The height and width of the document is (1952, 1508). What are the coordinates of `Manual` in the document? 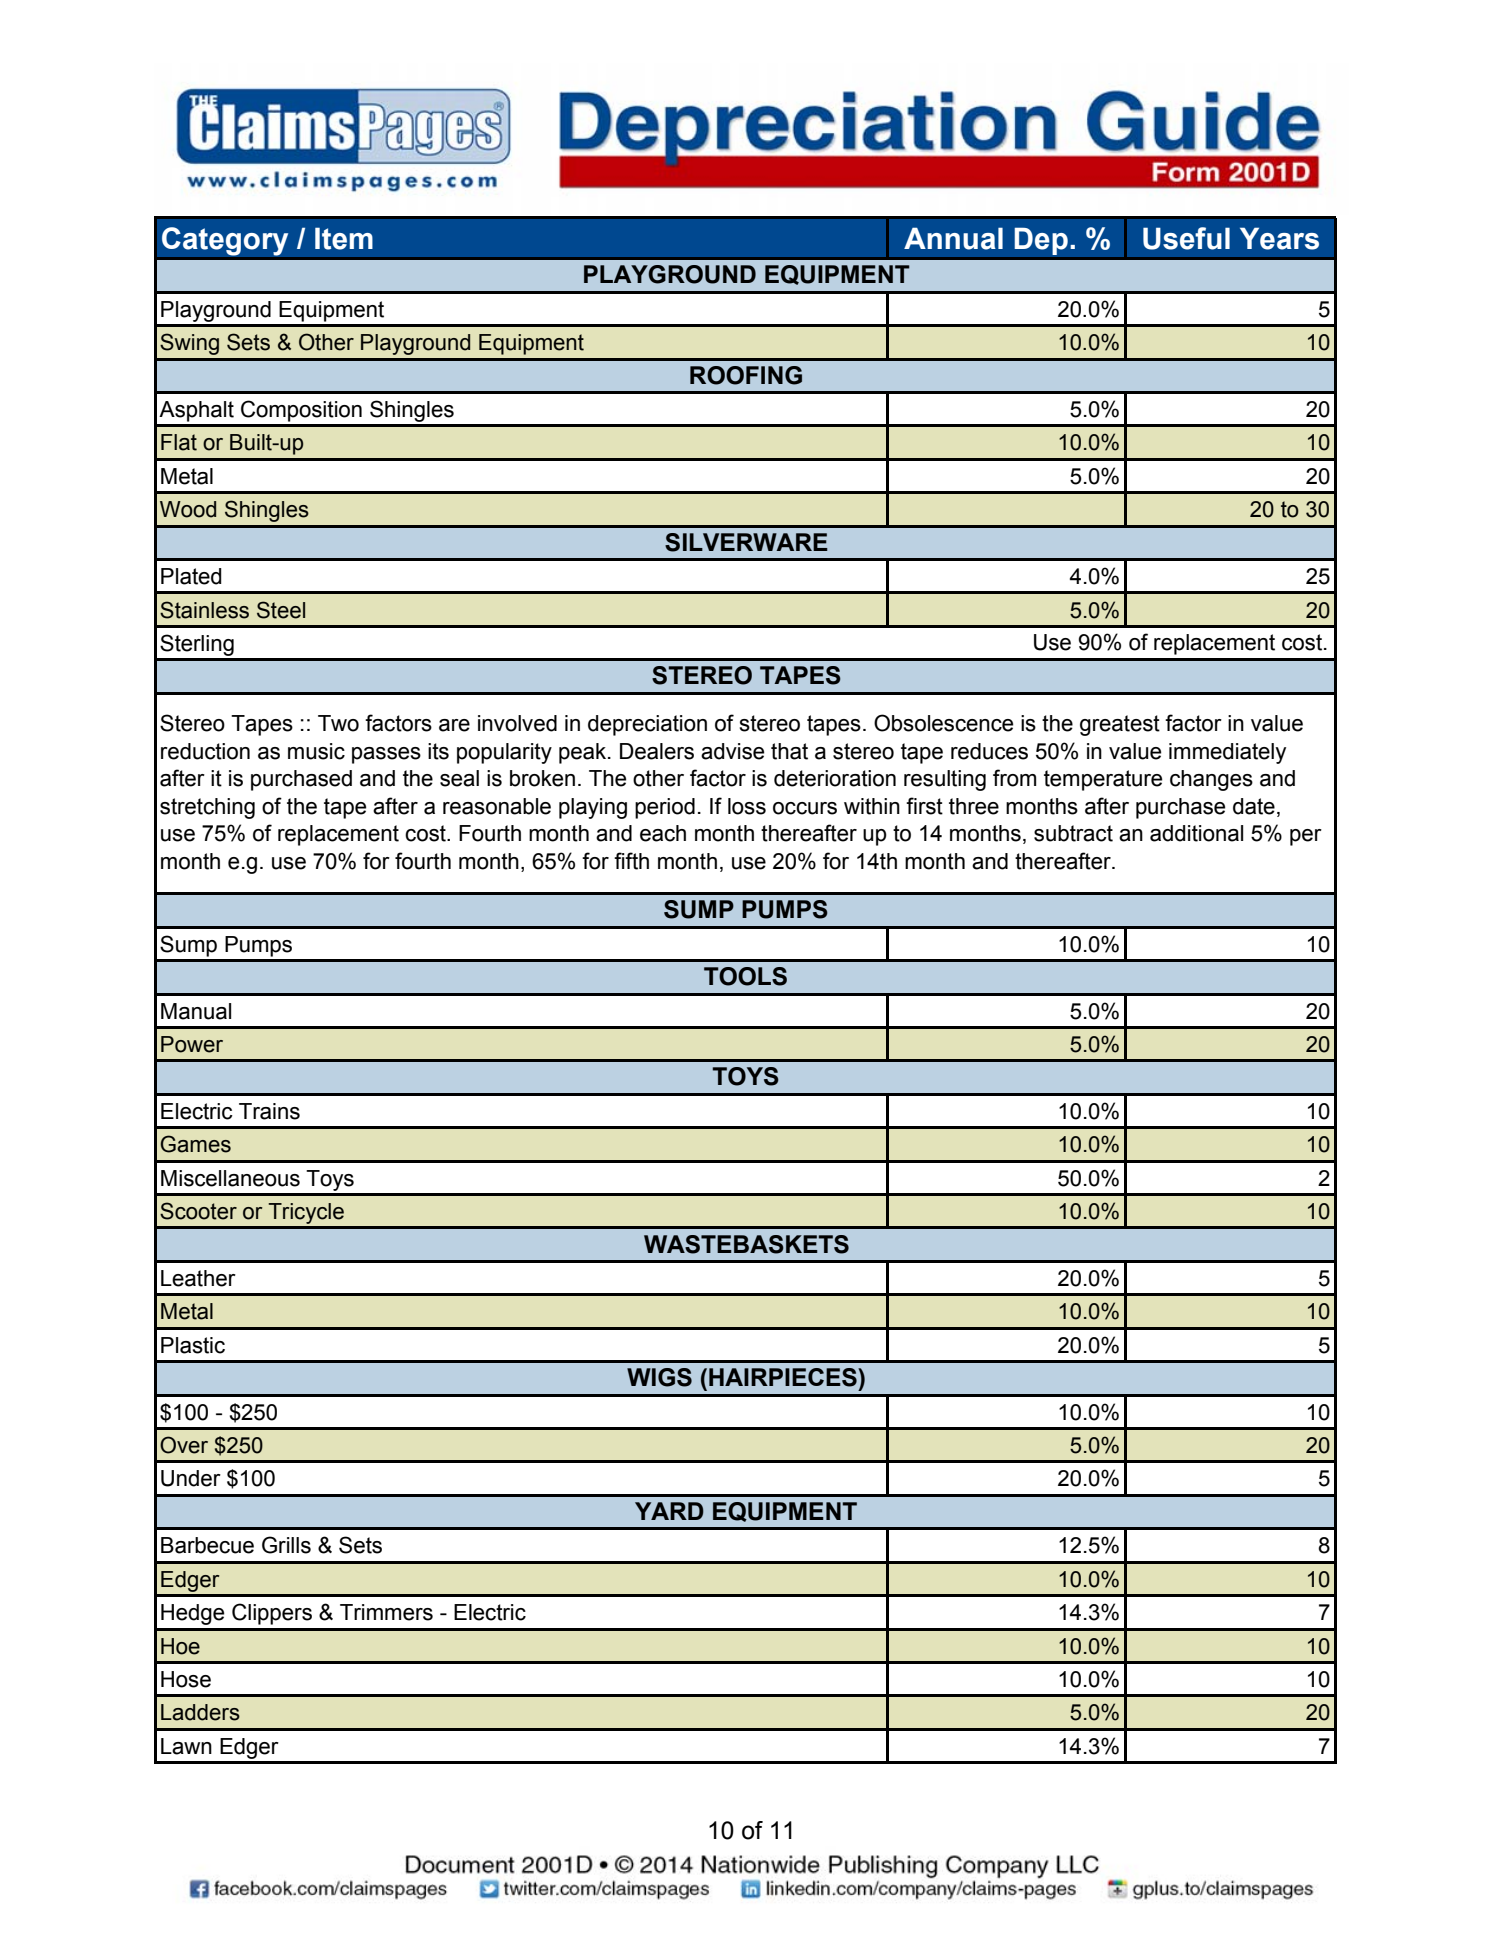 It's located at (196, 1011).
